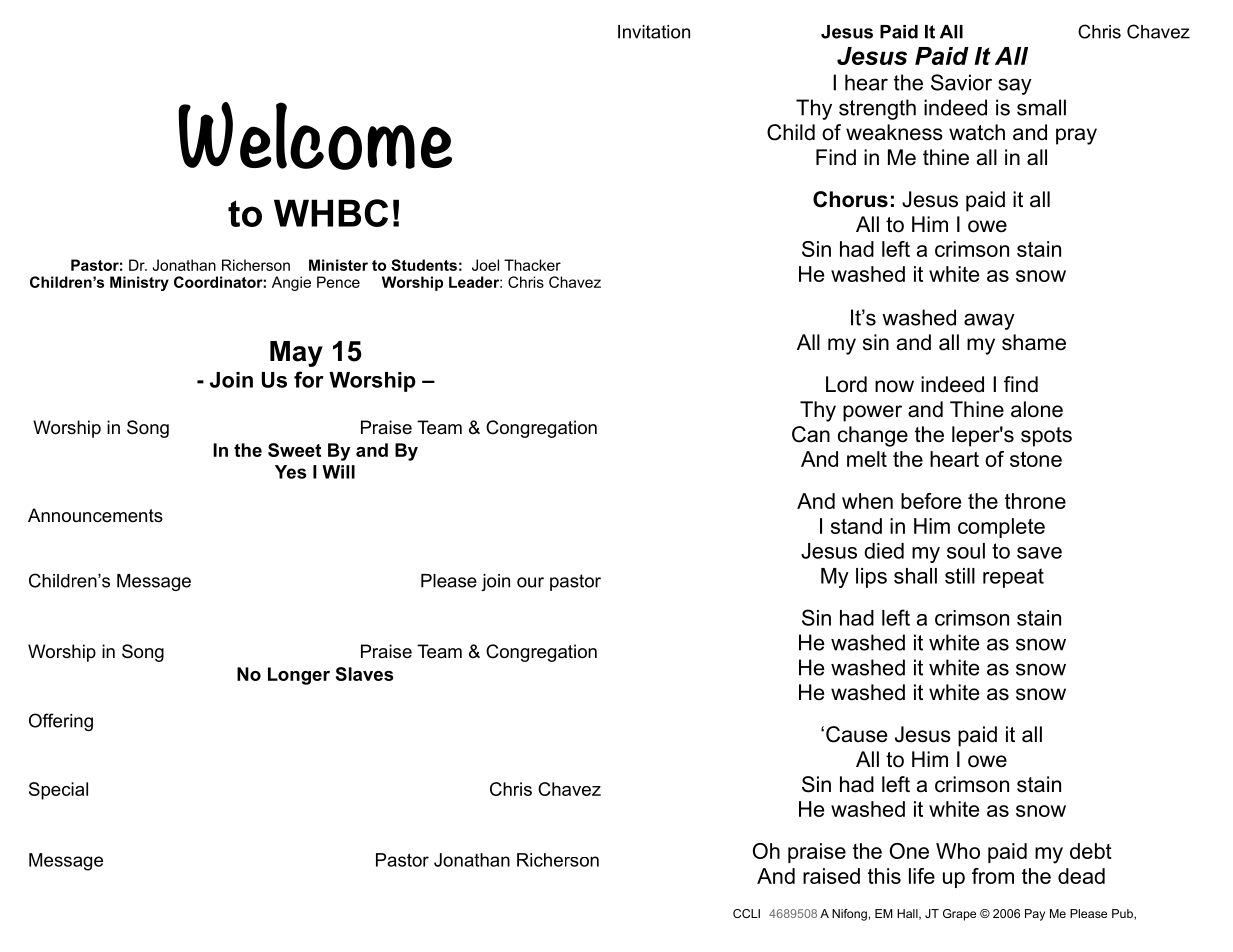 The width and height of the image is (1233, 952). Describe the element at coordinates (654, 32) in the image. I see `Invitation` at that location.
